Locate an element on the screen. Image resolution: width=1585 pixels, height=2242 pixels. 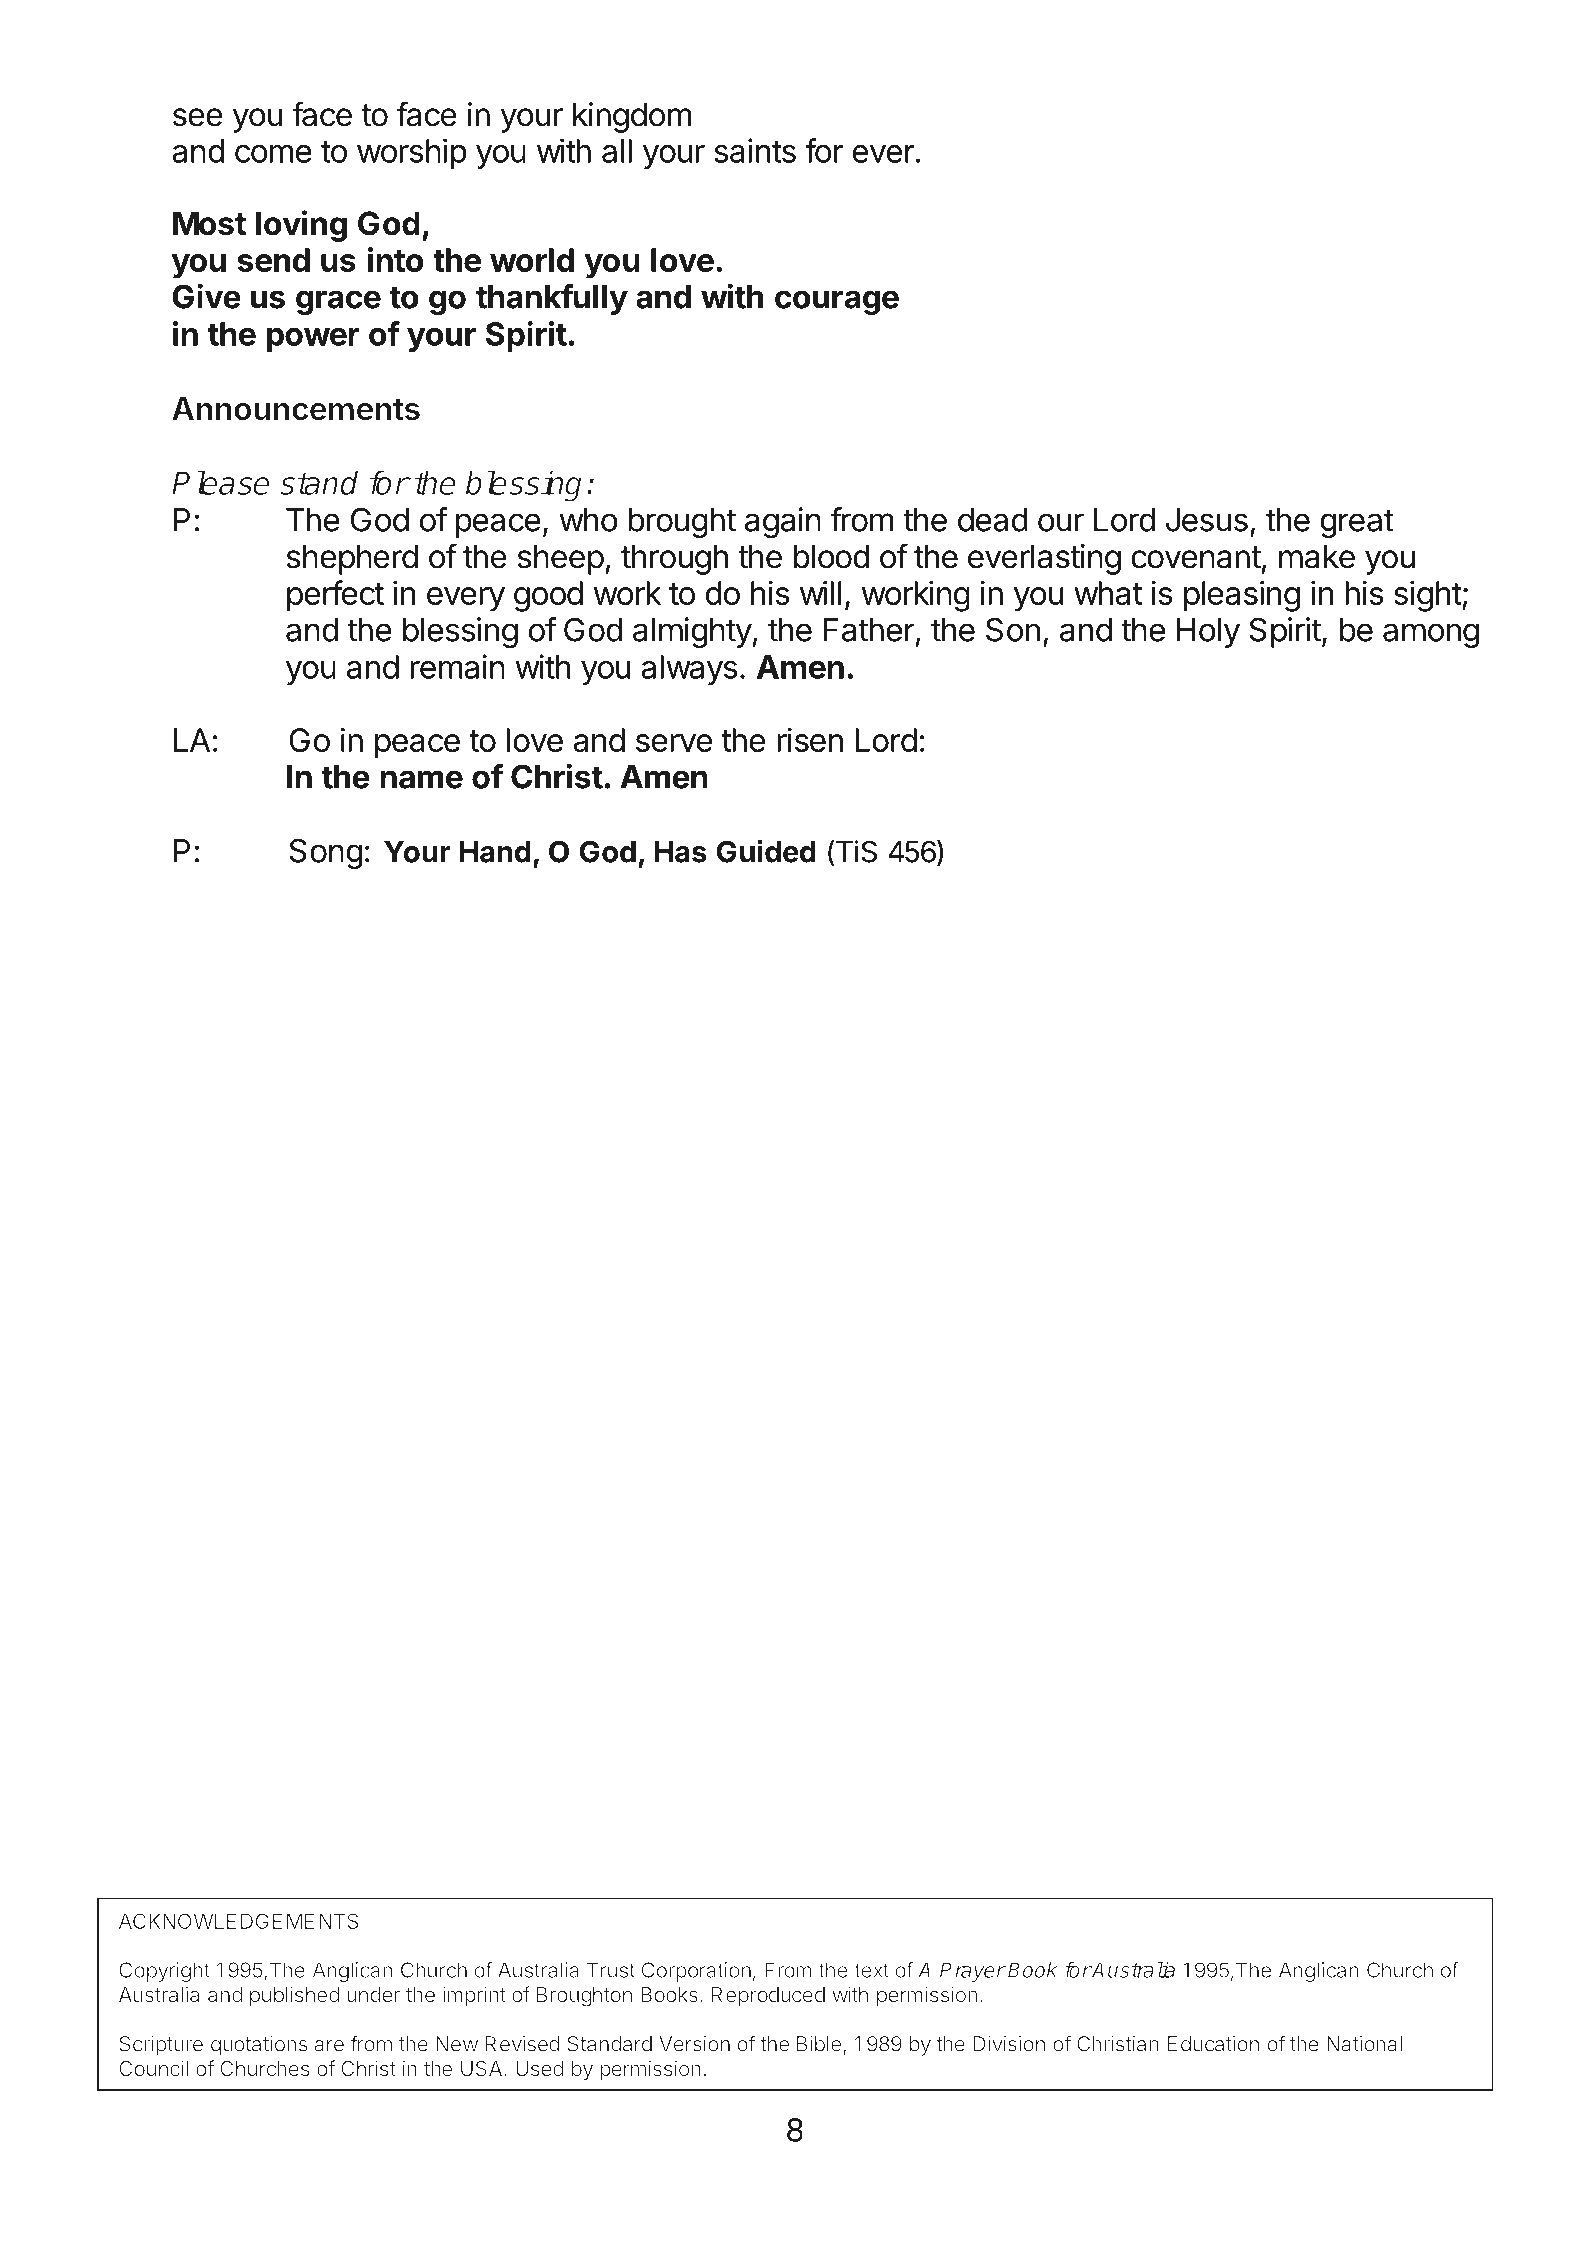
Guided is located at coordinates (766, 851).
